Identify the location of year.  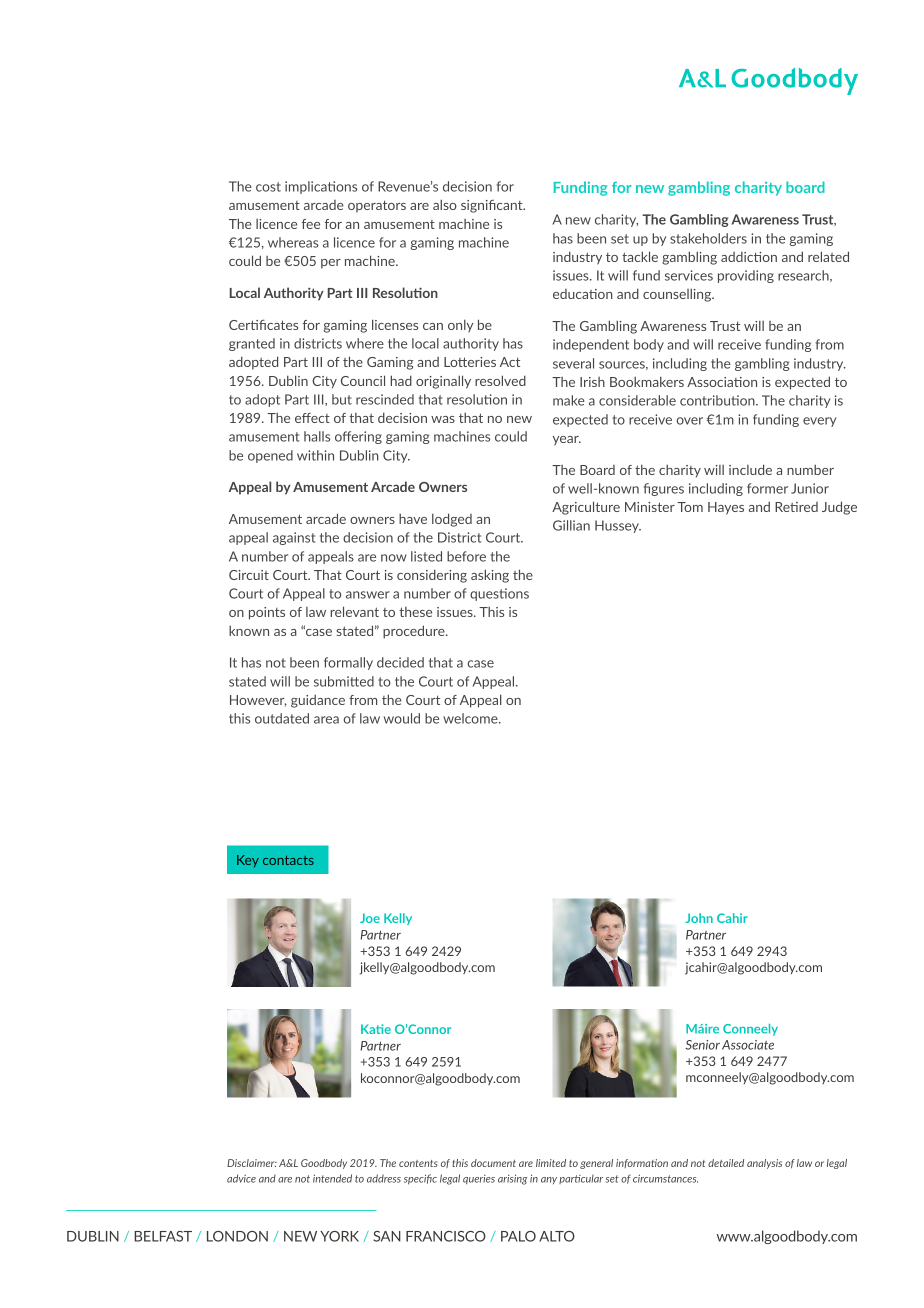
(567, 441).
